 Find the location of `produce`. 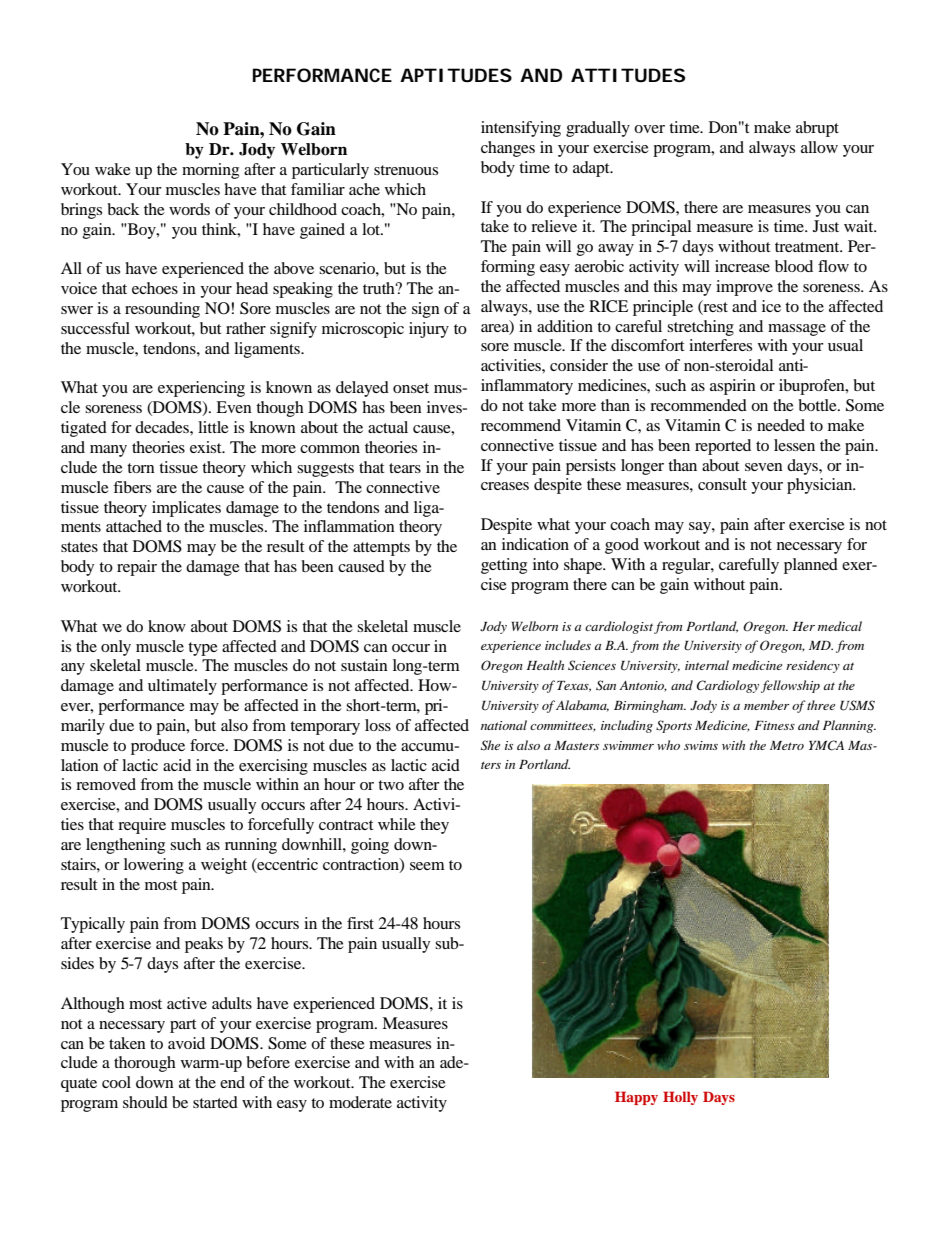

produce is located at coordinates (158, 747).
